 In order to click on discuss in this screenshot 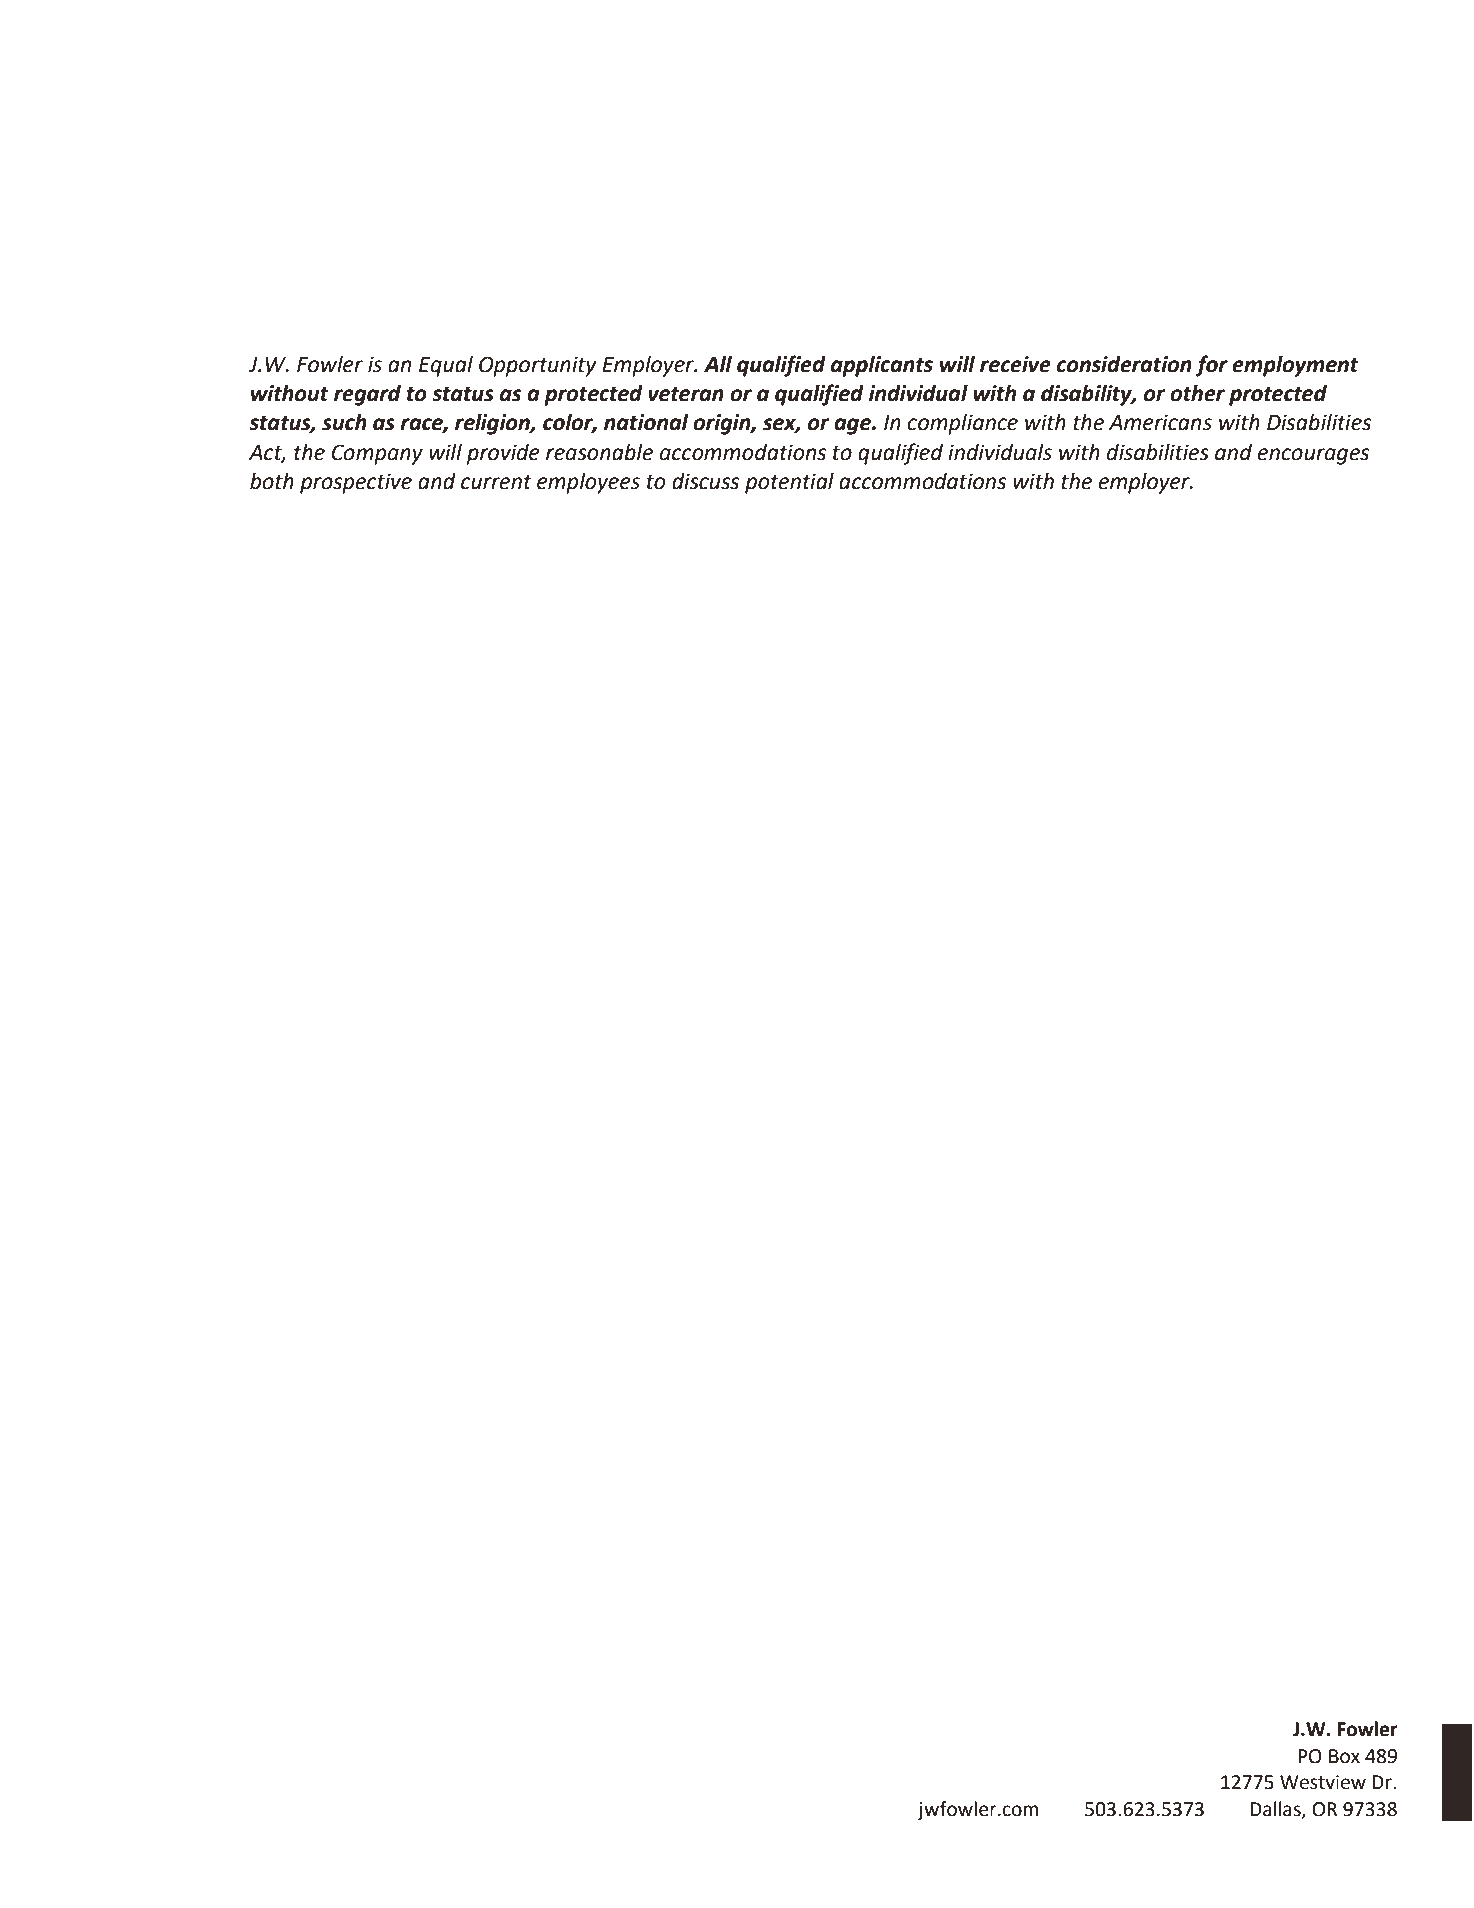, I will do `click(705, 481)`.
